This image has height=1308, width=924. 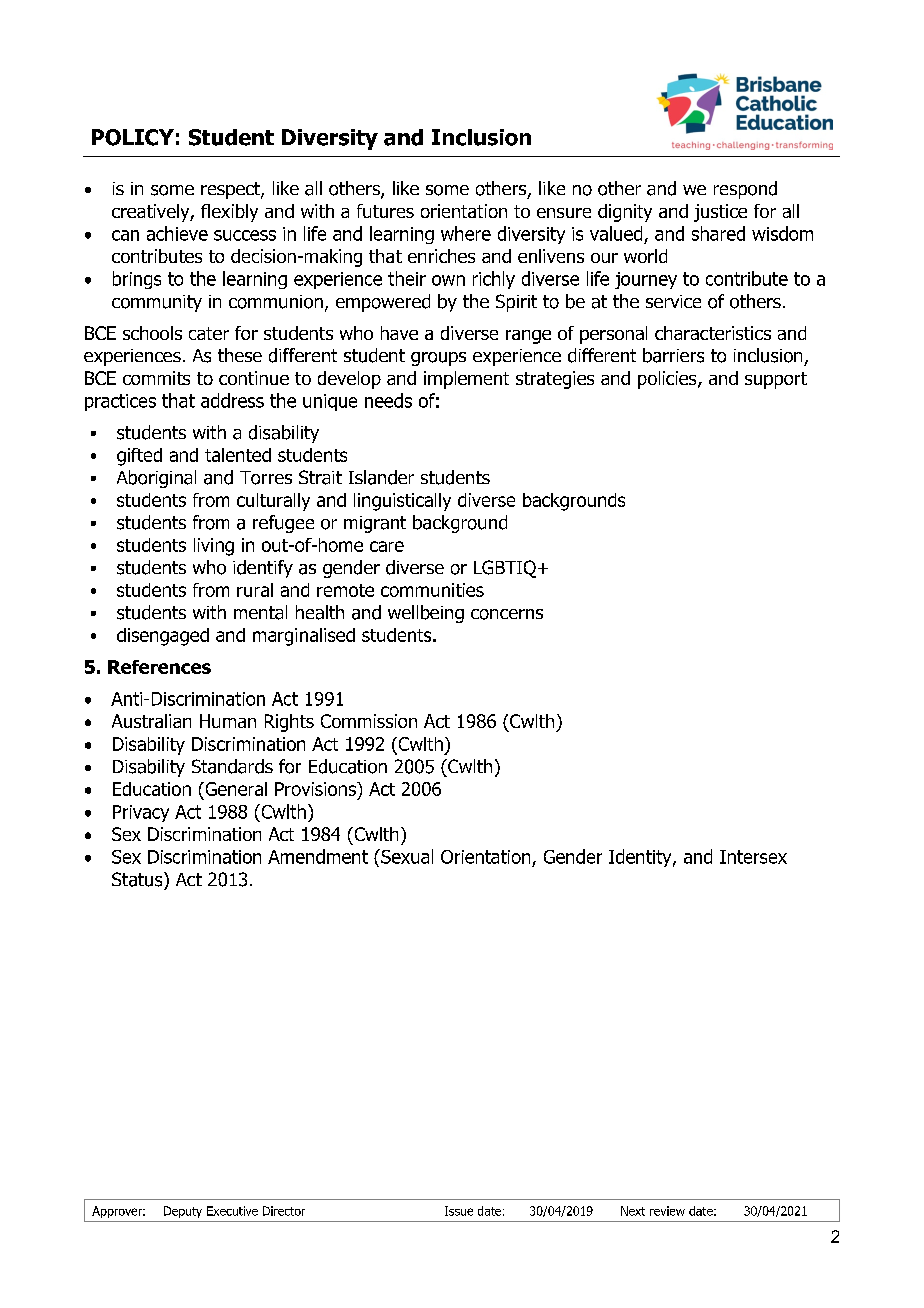 I want to click on respond, so click(x=745, y=190).
